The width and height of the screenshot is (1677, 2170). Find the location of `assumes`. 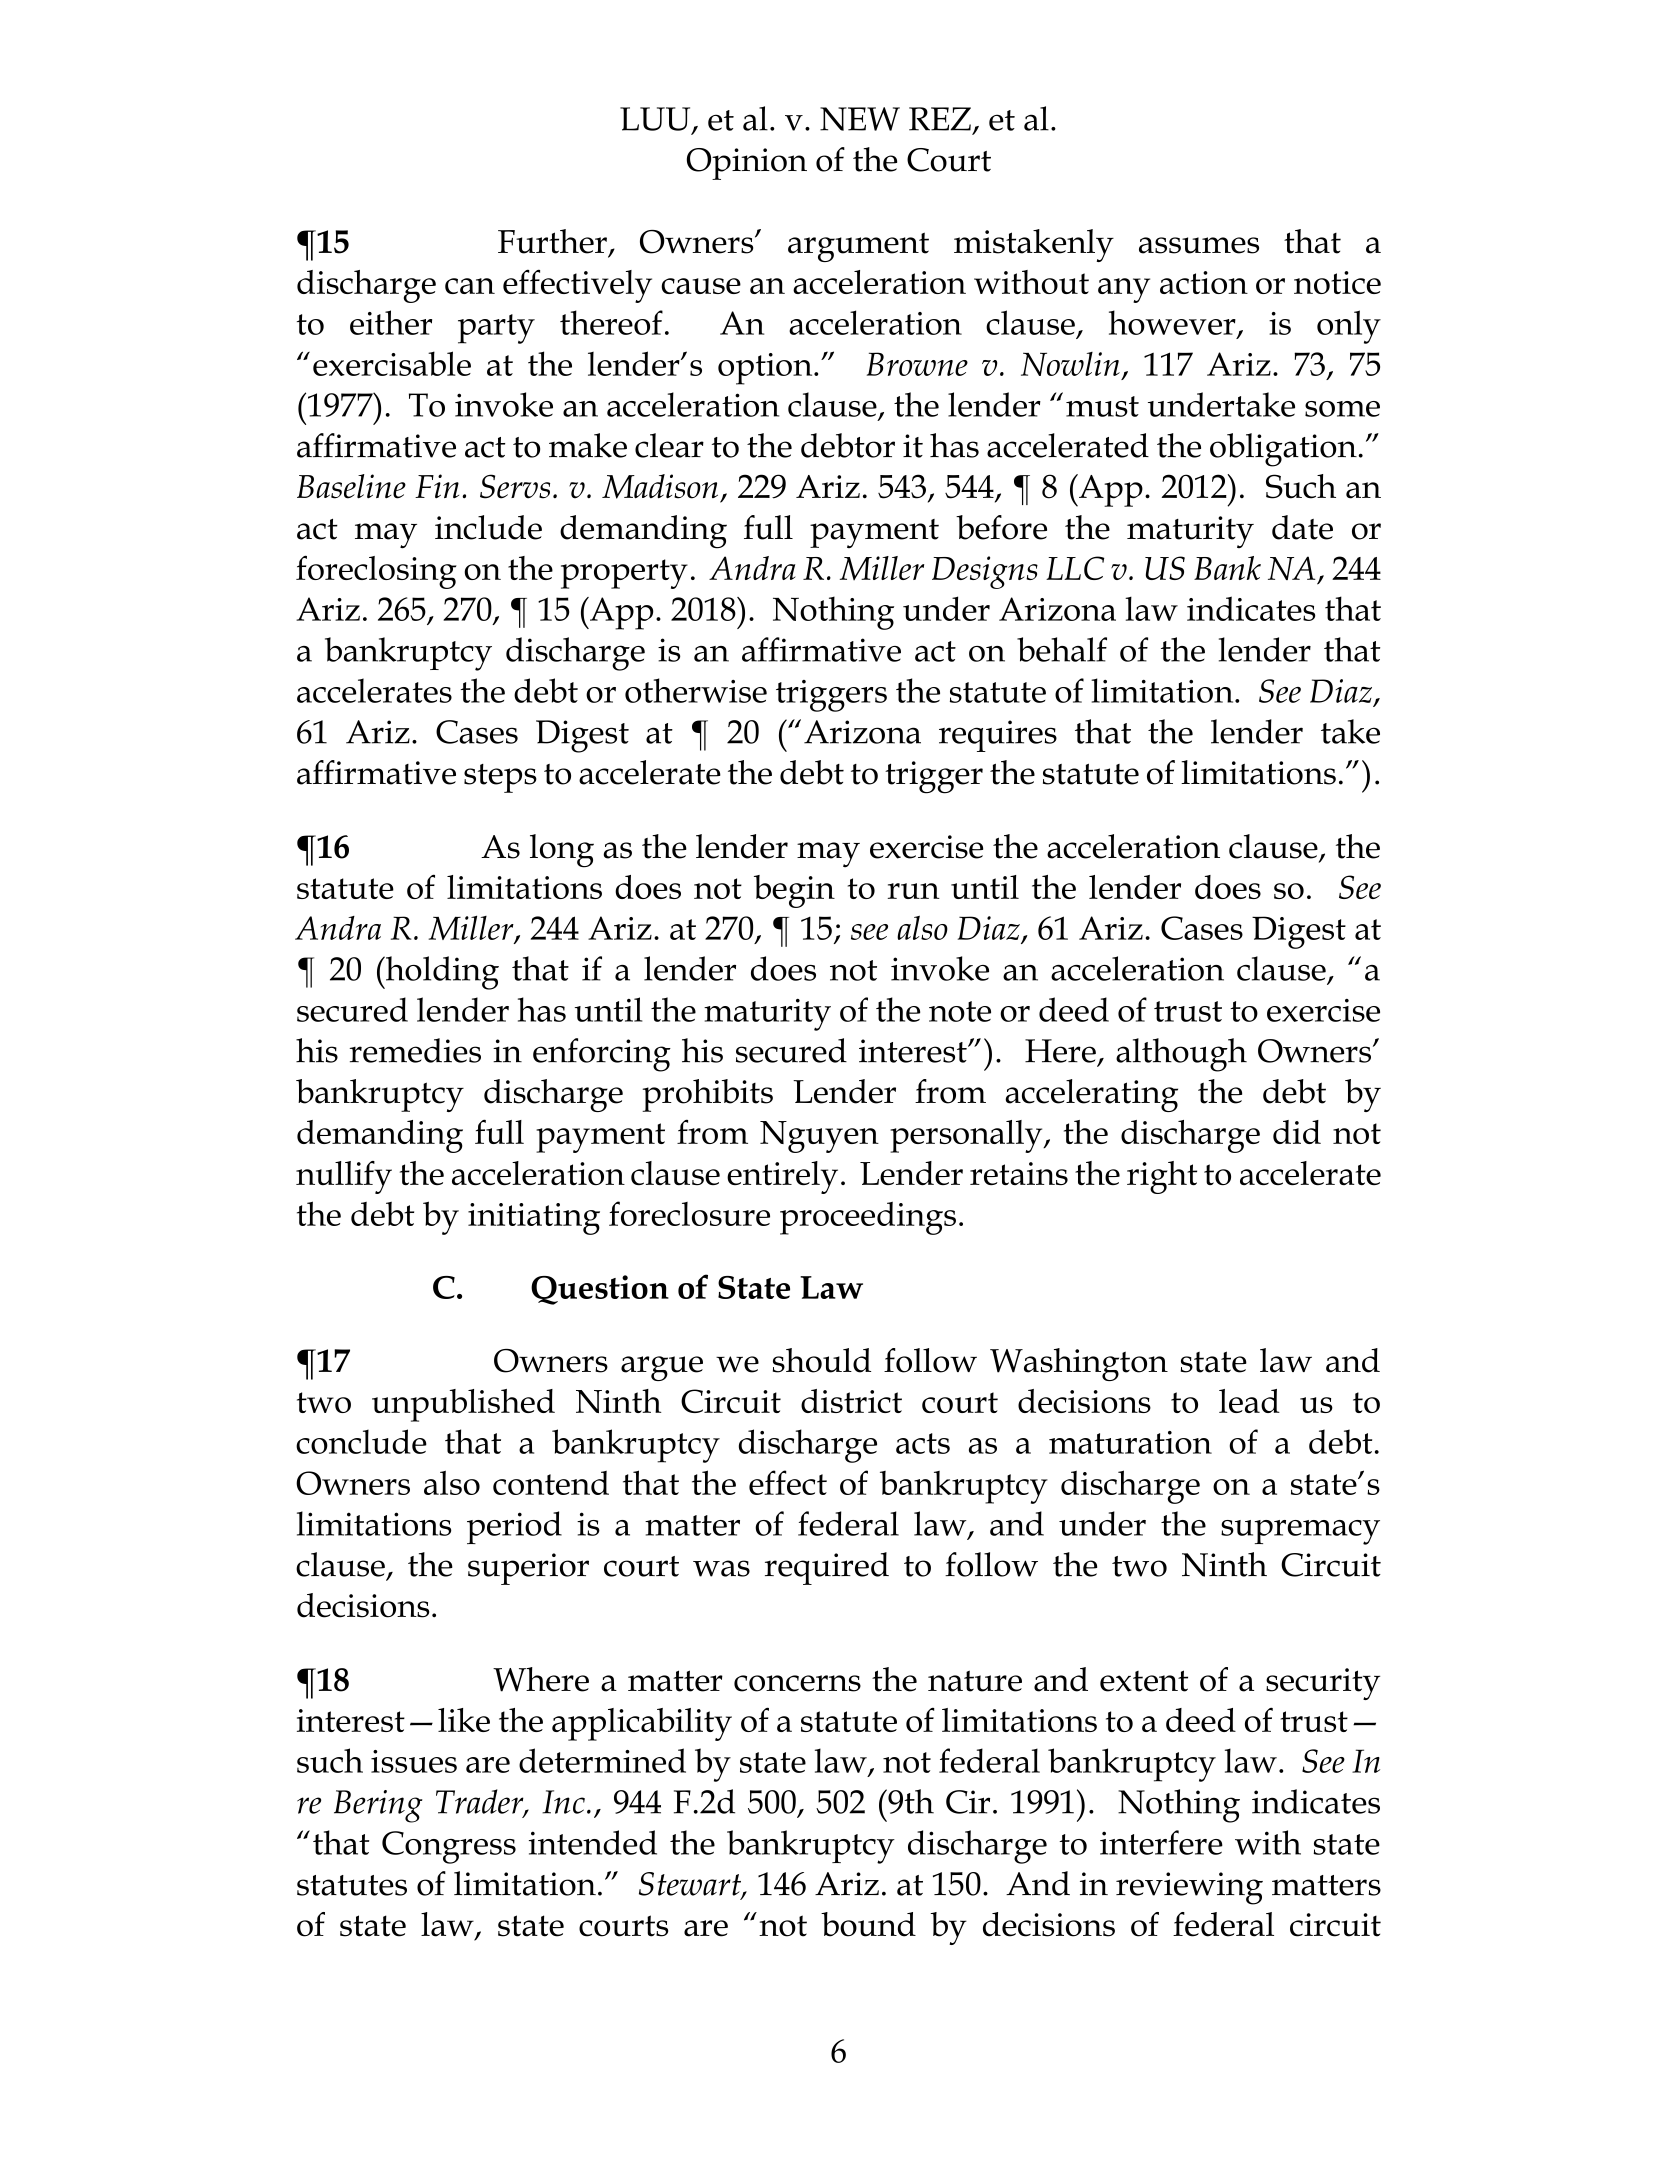

assumes is located at coordinates (1199, 245).
